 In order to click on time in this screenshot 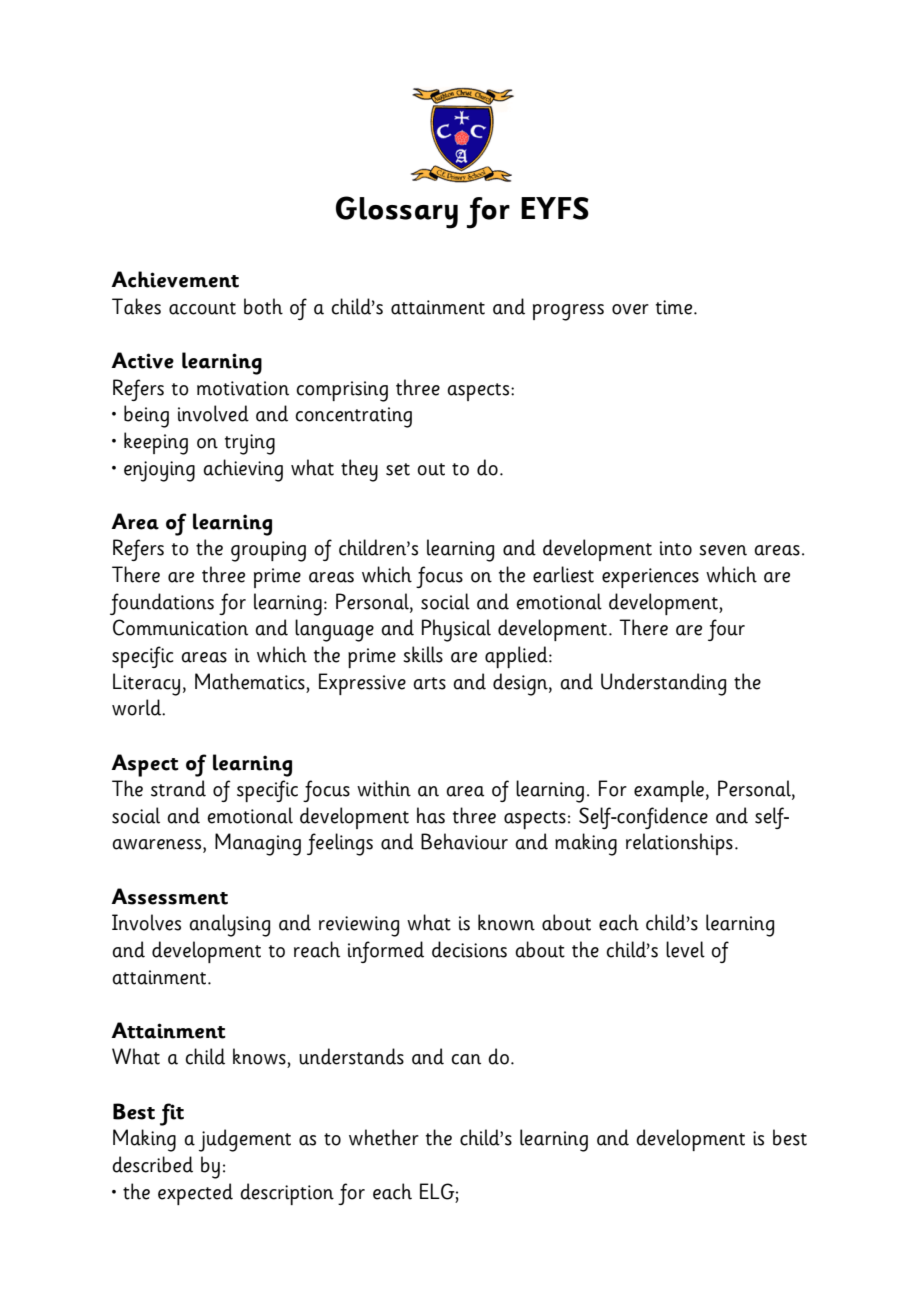, I will do `click(675, 307)`.
